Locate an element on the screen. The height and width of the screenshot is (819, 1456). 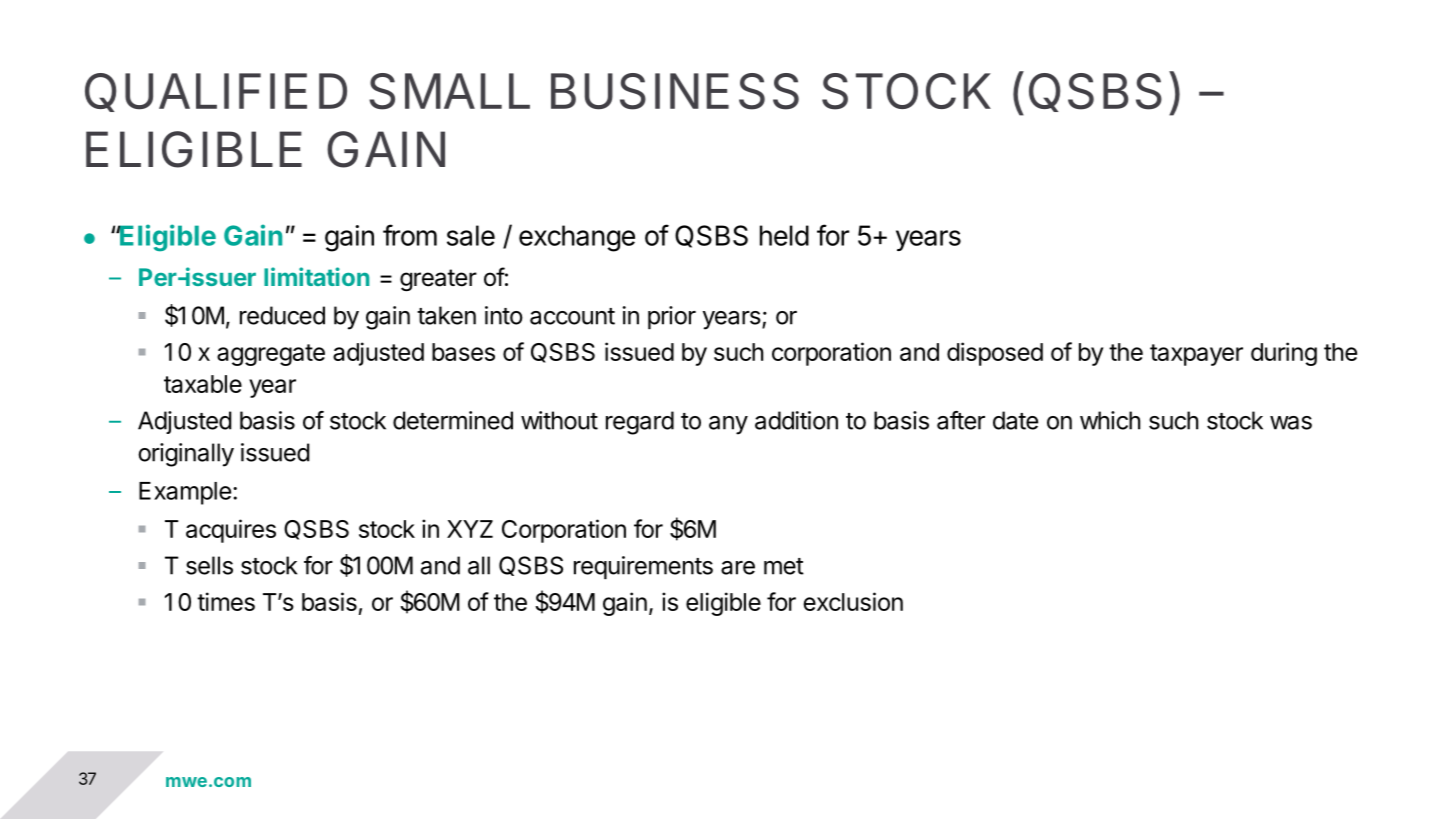
QUALIFIED is located at coordinates (216, 92).
